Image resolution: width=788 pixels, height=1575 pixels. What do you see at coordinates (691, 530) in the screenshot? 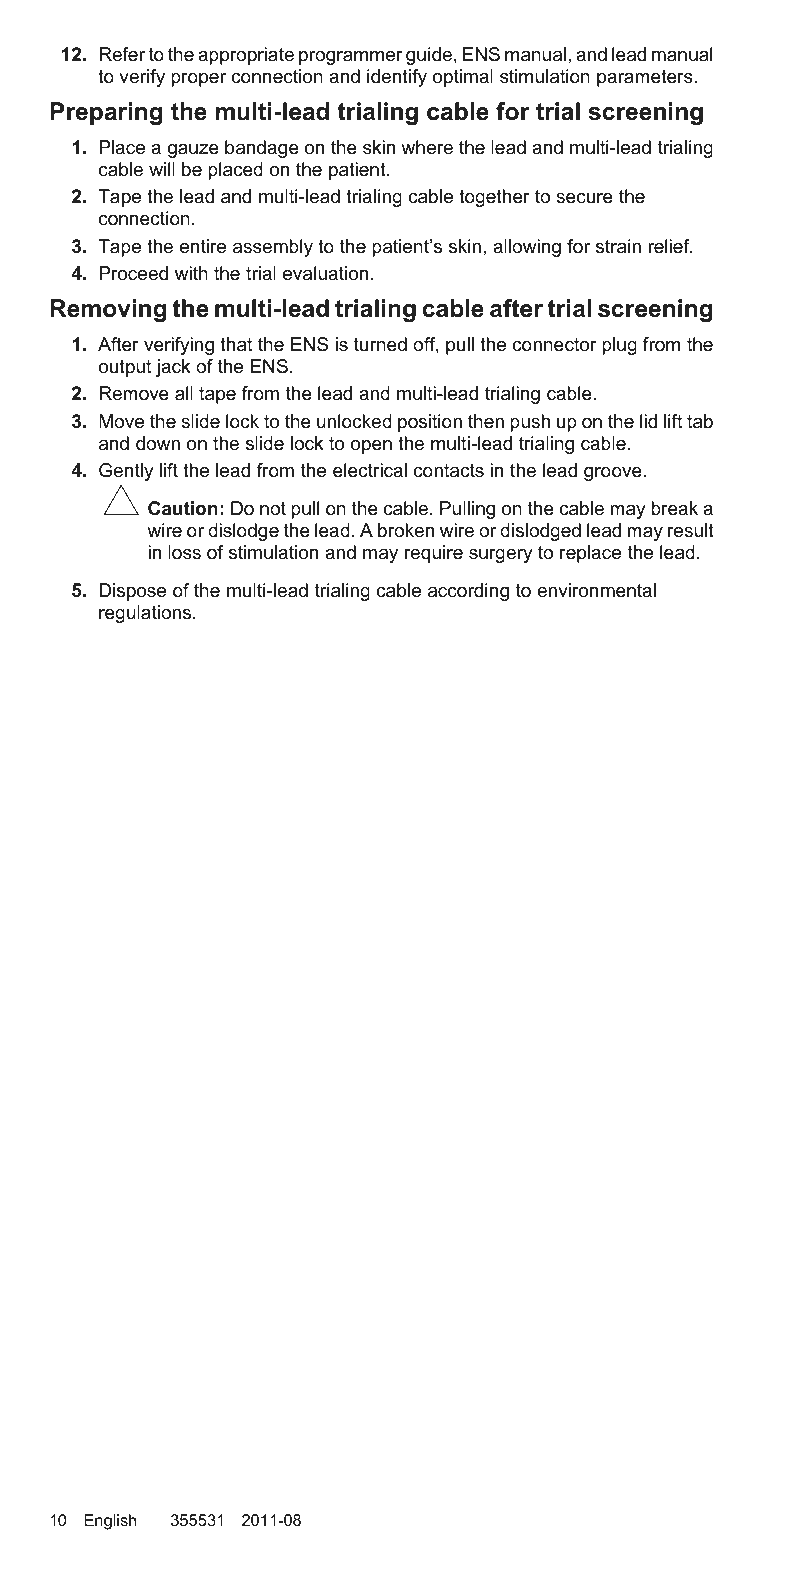
I see `result` at bounding box center [691, 530].
